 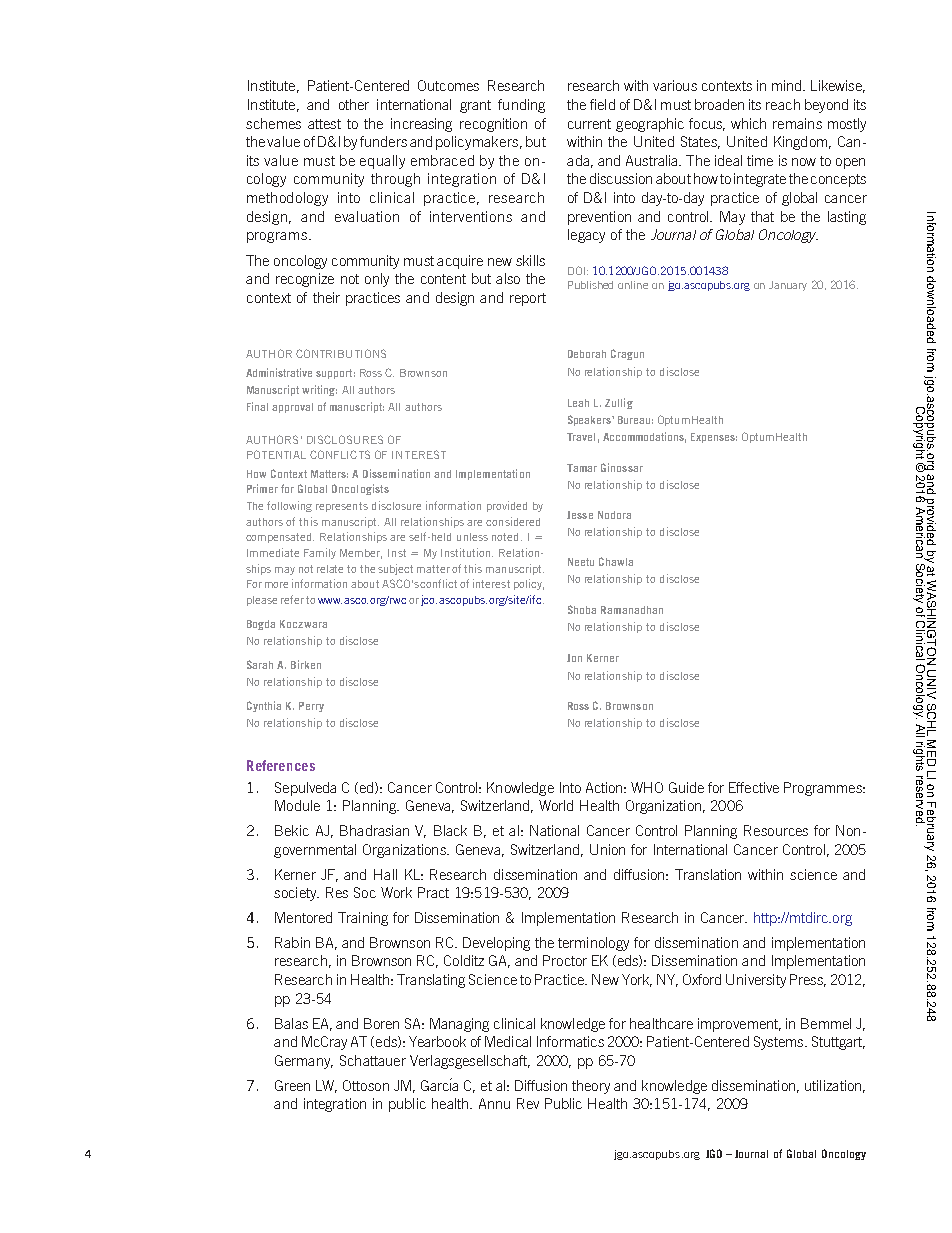 What do you see at coordinates (788, 286) in the page?
I see `January` at bounding box center [788, 286].
